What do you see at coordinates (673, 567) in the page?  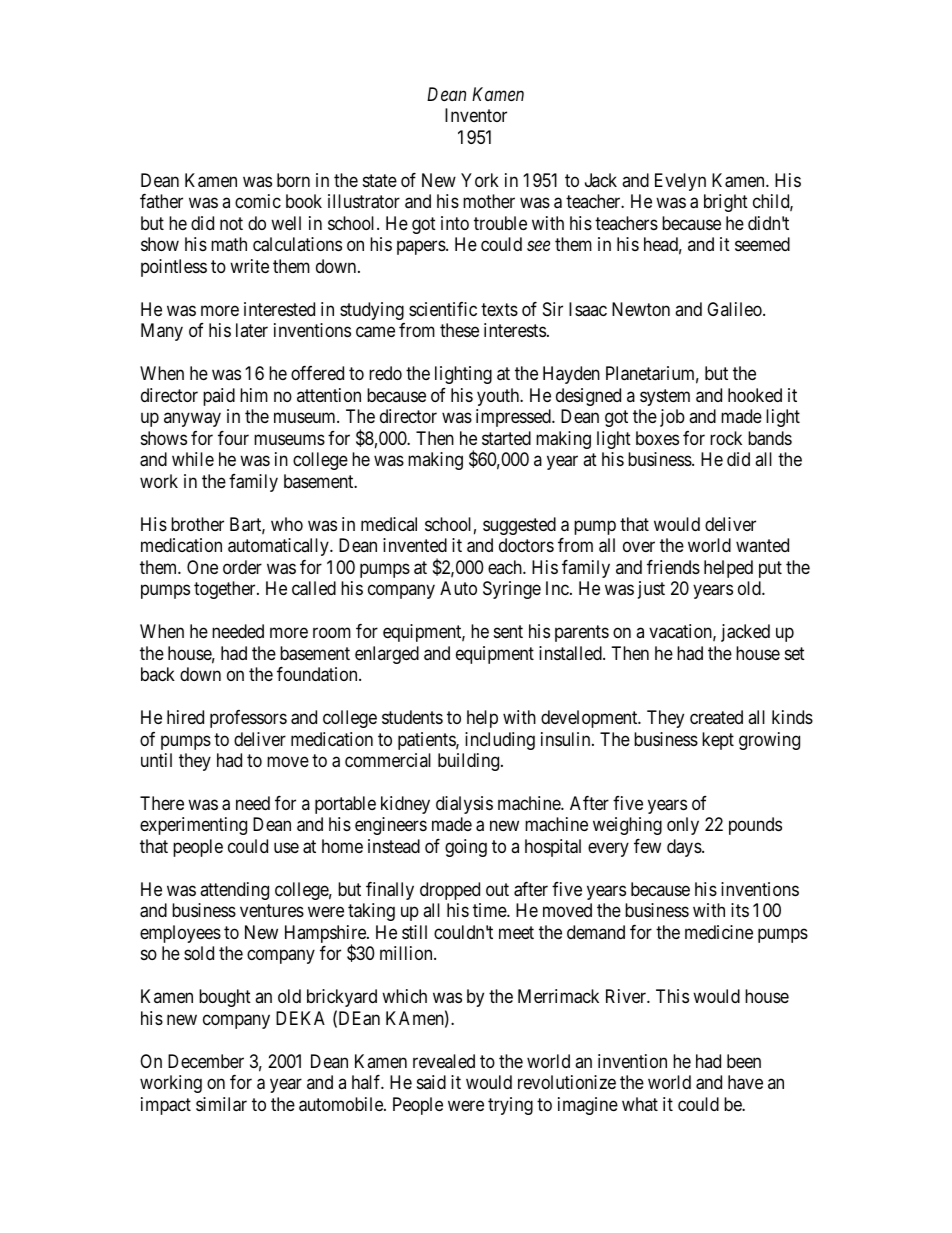 I see `friends` at bounding box center [673, 567].
